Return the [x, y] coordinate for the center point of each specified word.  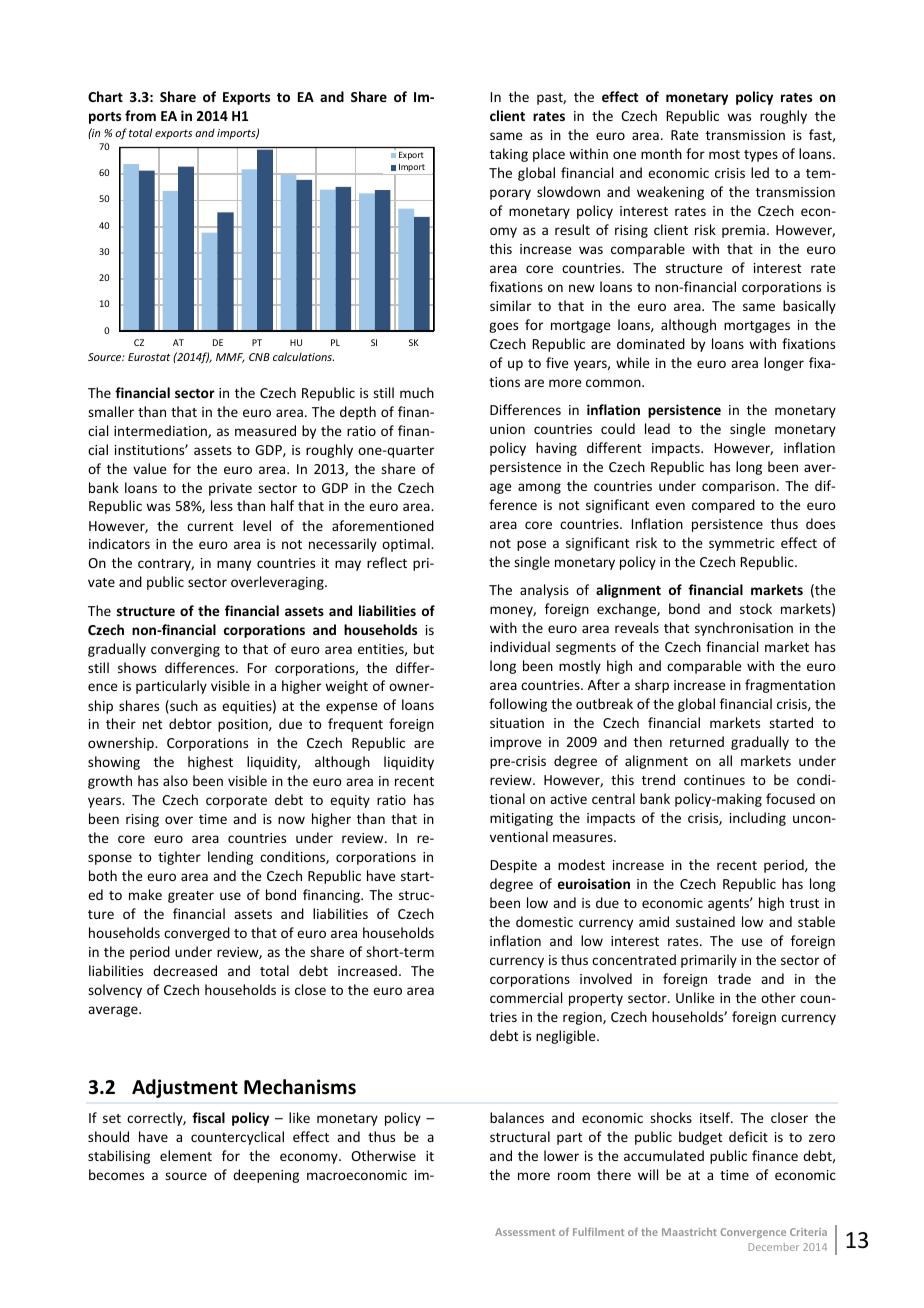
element [186, 1155]
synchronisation [744, 629]
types [761, 156]
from [140, 115]
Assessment [525, 1232]
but [424, 648]
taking [509, 155]
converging [185, 650]
